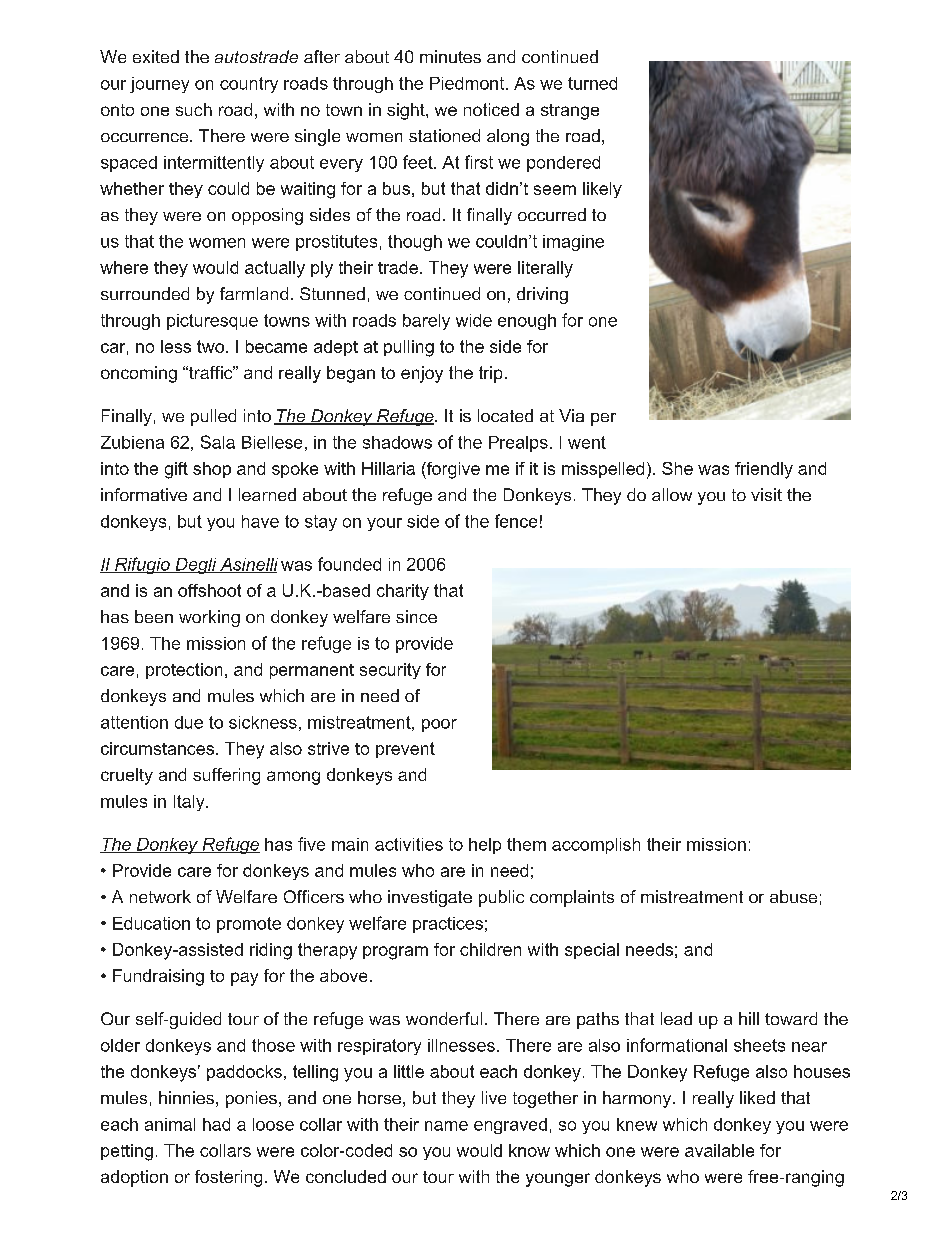 The width and height of the document is (952, 1233). What do you see at coordinates (468, 83) in the document?
I see `Piedmont` at bounding box center [468, 83].
